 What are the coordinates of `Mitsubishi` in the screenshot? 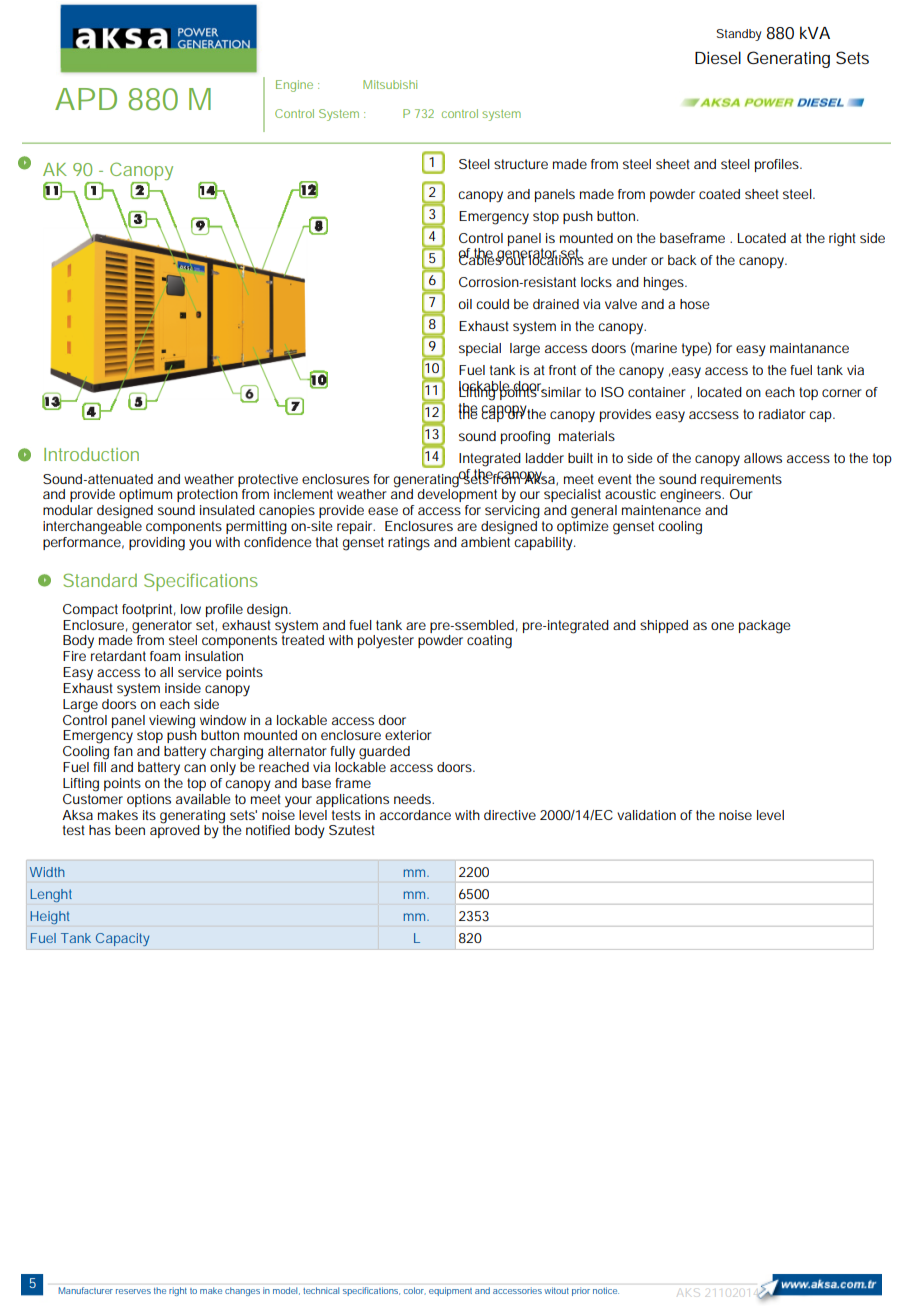 It's located at (390, 84).
